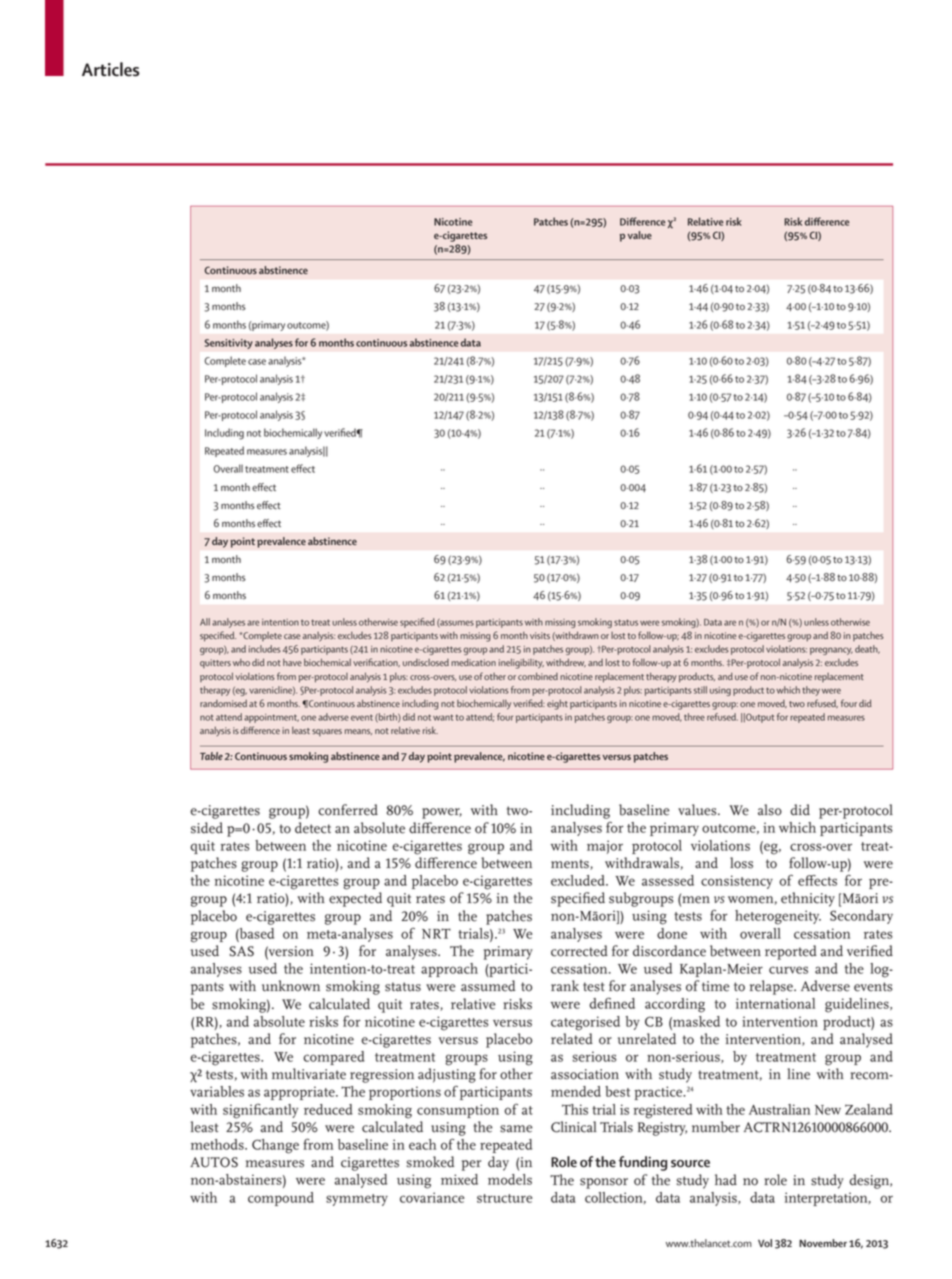 This screenshot has height=1279, width=952. Describe the element at coordinates (442, 813) in the screenshot. I see `power` at that location.
